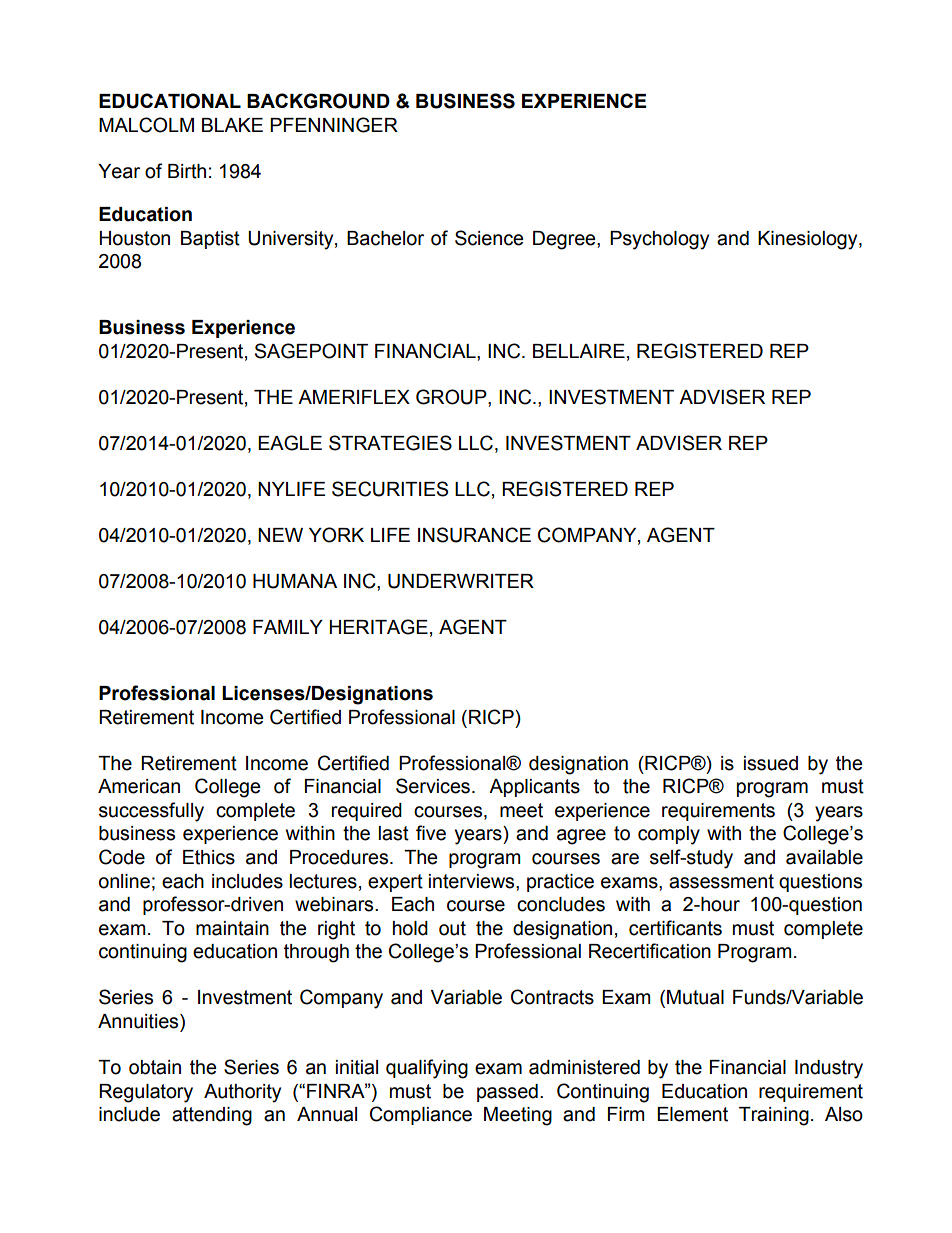 The width and height of the screenshot is (952, 1233). Describe the element at coordinates (232, 125) in the screenshot. I see `BLAKE` at that location.
